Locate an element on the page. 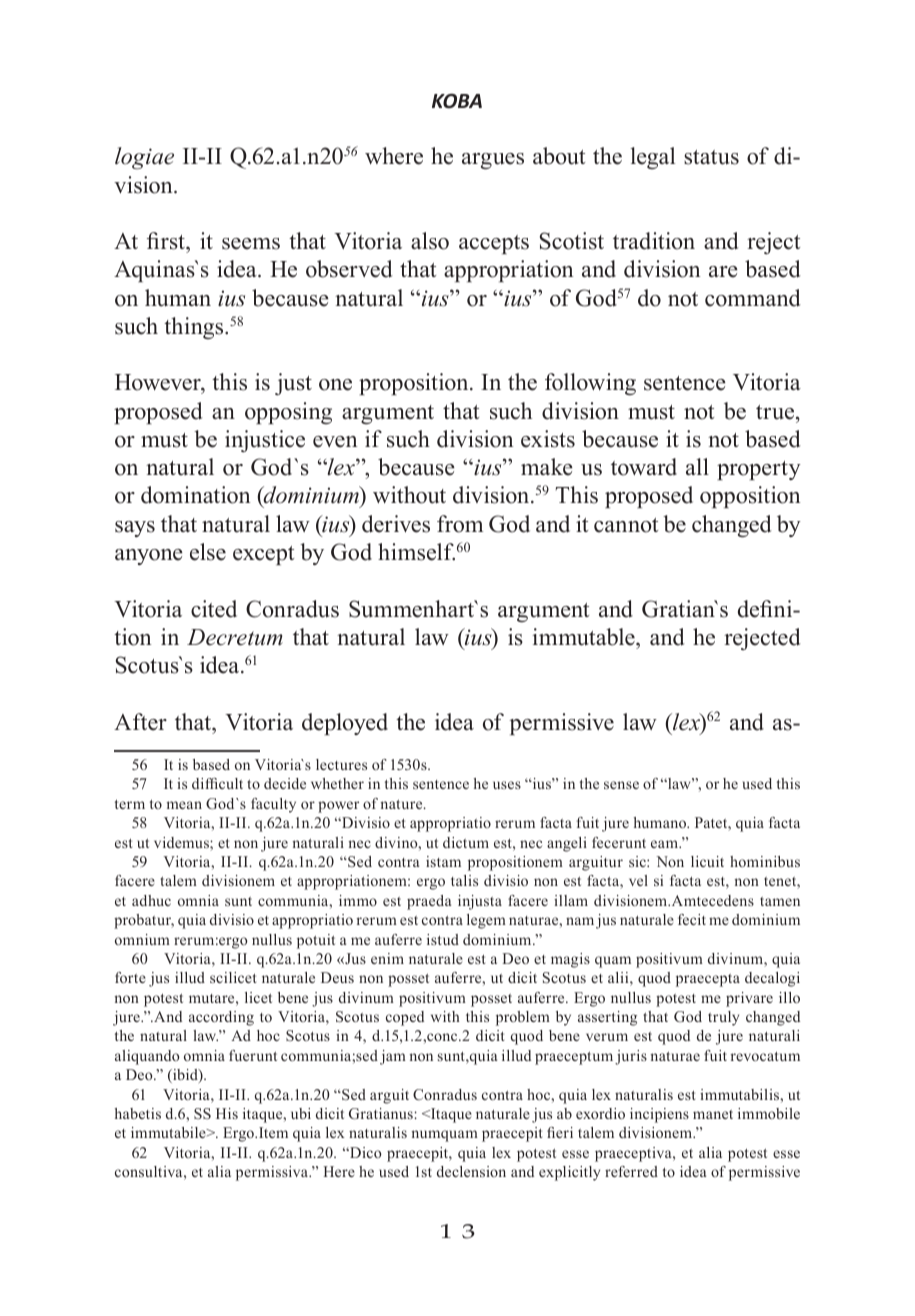  mean is located at coordinates (184, 805).
